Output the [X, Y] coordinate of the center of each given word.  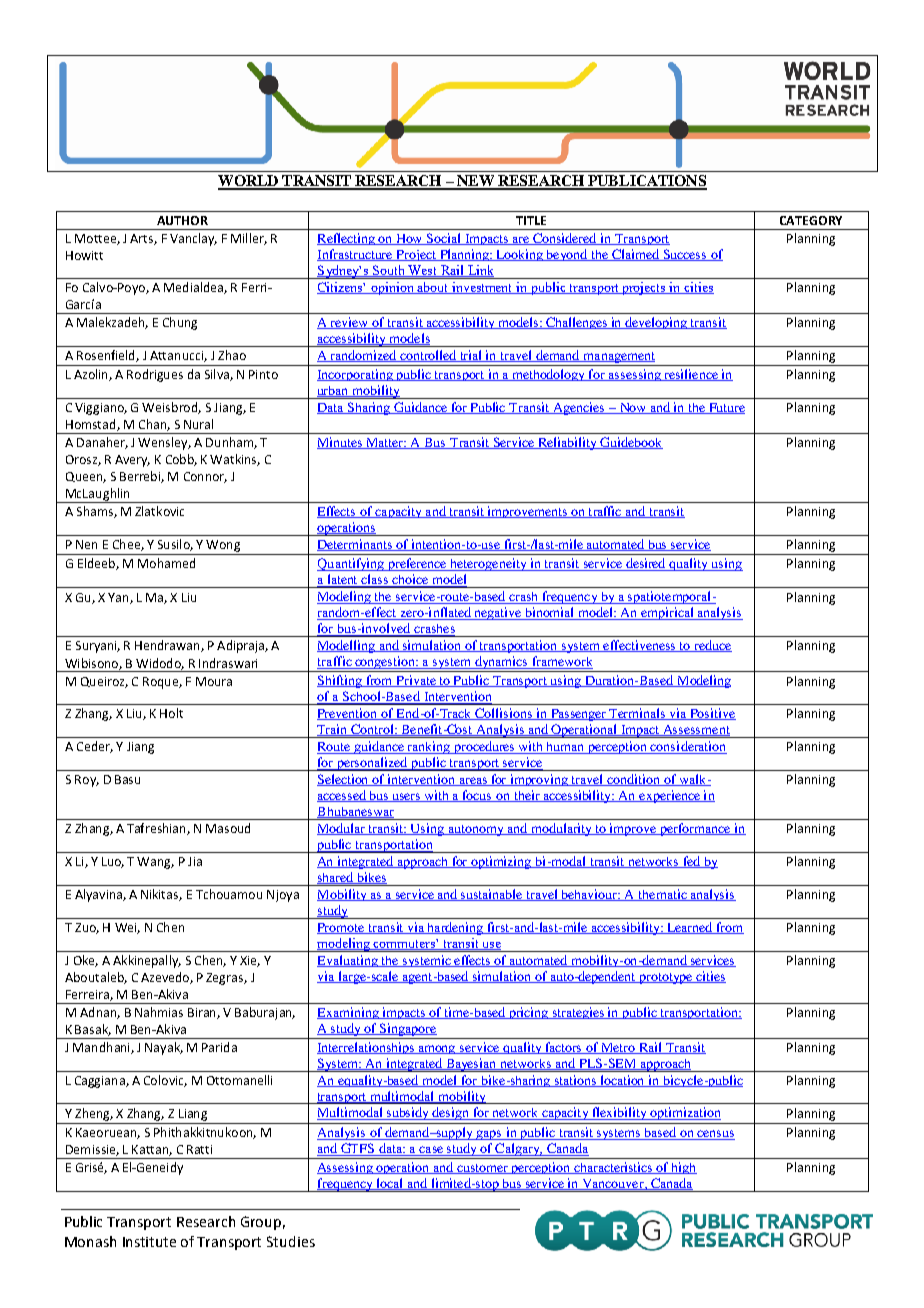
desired [646, 564]
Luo [113, 862]
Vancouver [613, 1184]
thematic [662, 895]
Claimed [636, 255]
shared [336, 878]
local [390, 1184]
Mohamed [166, 563]
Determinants [356, 545]
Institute [149, 1242]
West [423, 271]
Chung [180, 323]
